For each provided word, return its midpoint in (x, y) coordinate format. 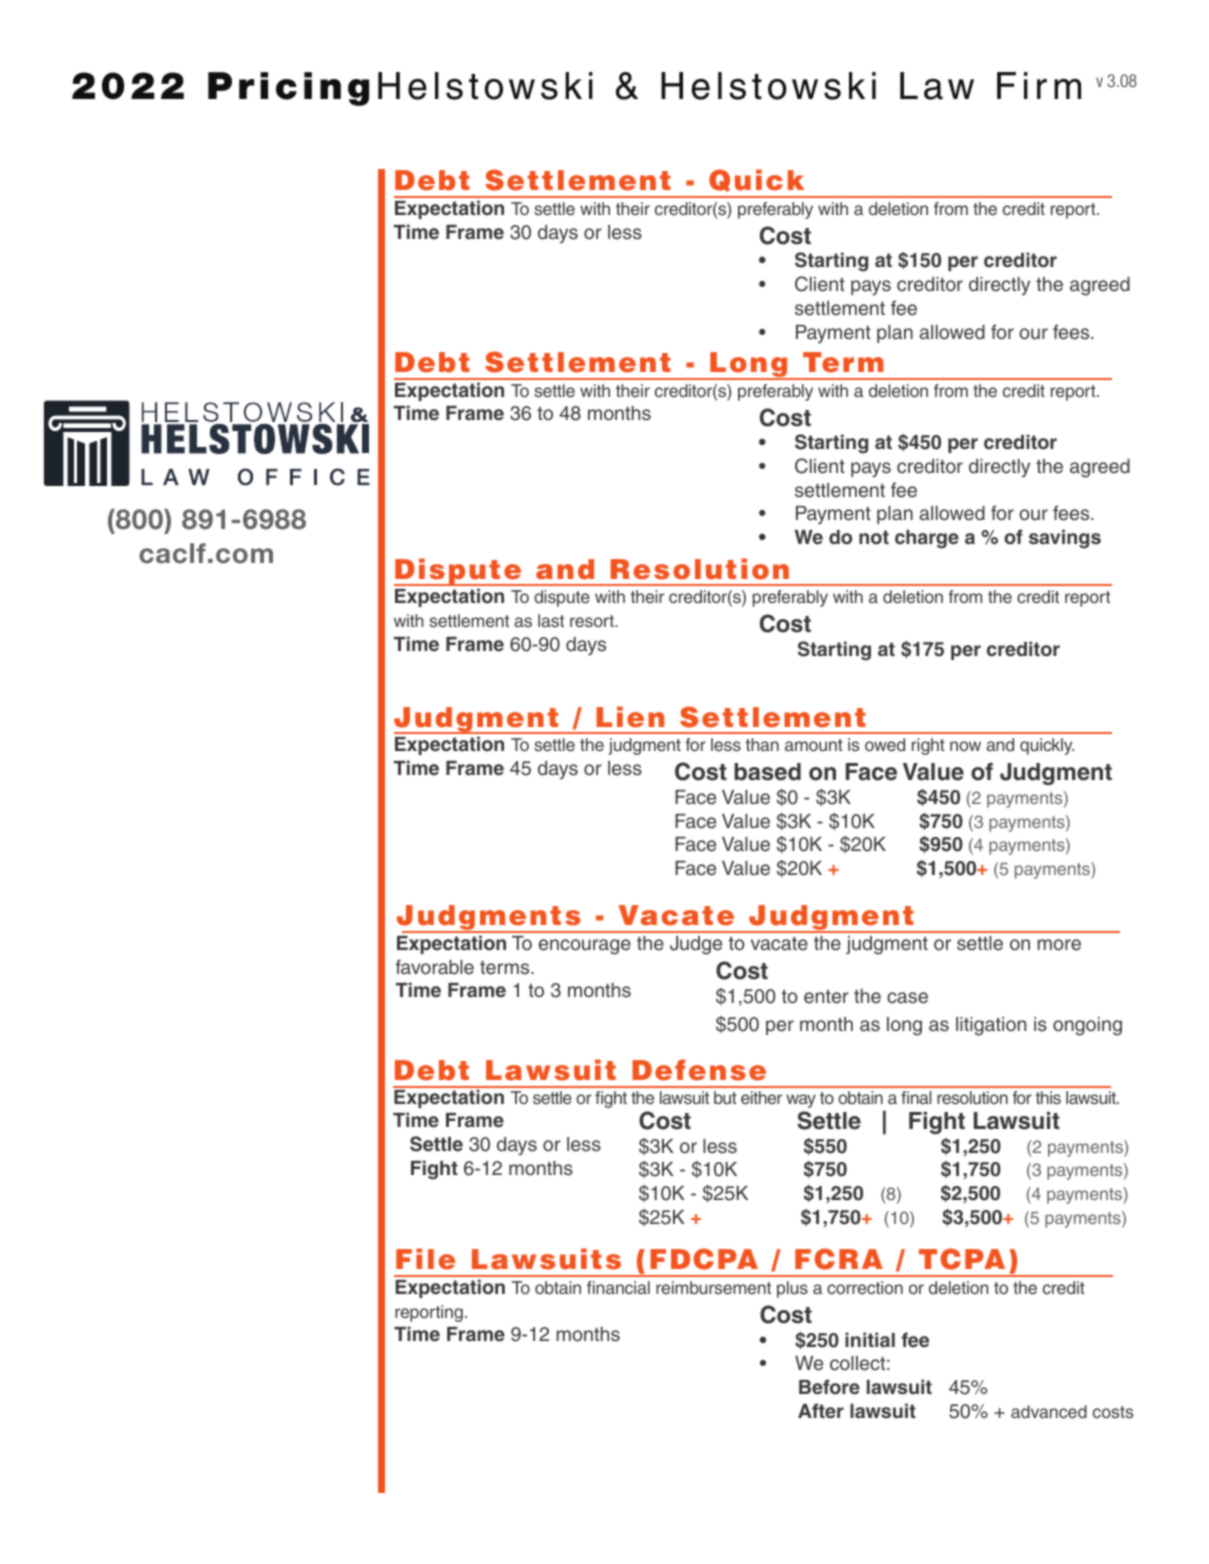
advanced (1049, 1412)
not (874, 537)
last (551, 620)
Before (829, 1387)
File (425, 1259)
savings (1065, 539)
